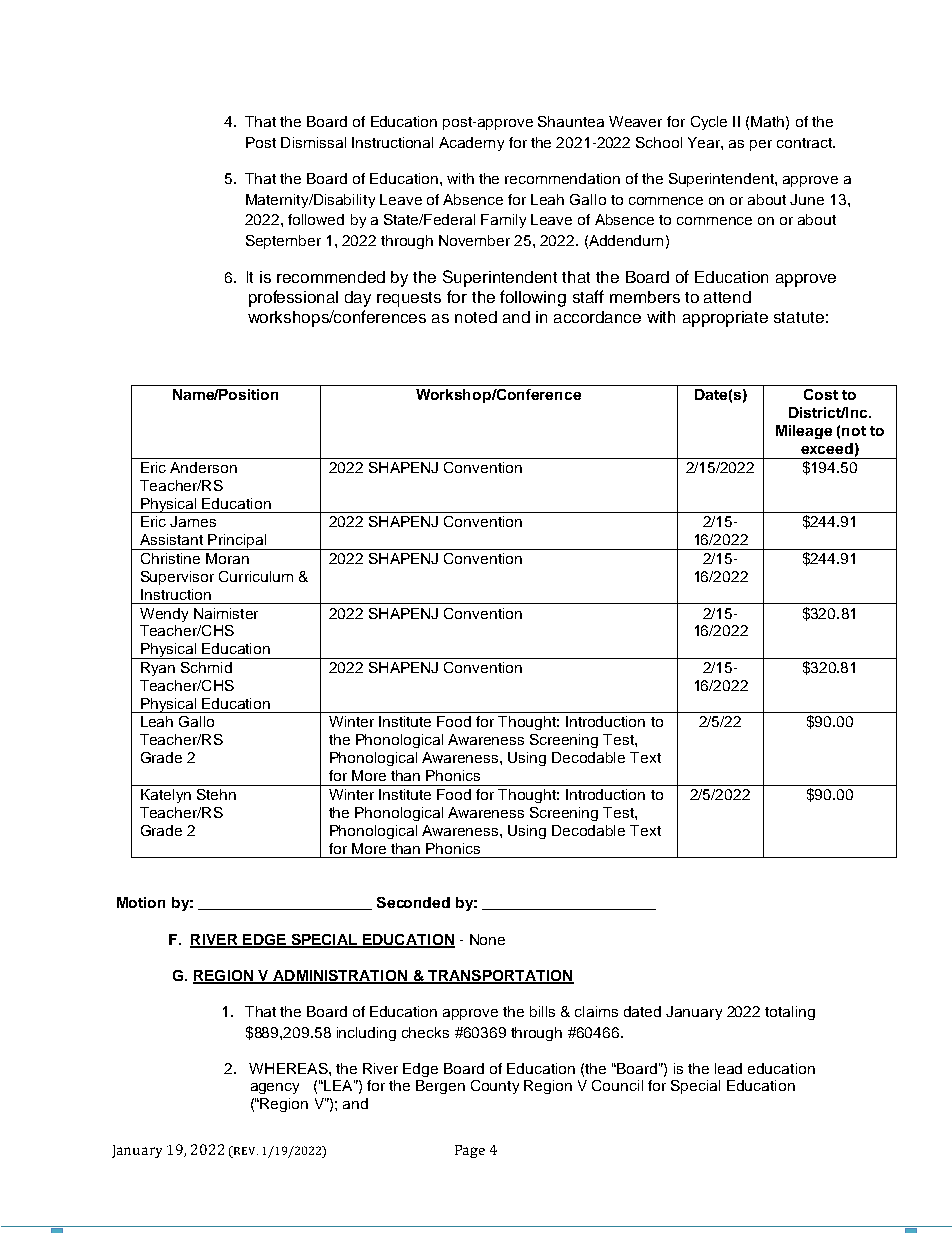  I want to click on totaling, so click(790, 1013).
